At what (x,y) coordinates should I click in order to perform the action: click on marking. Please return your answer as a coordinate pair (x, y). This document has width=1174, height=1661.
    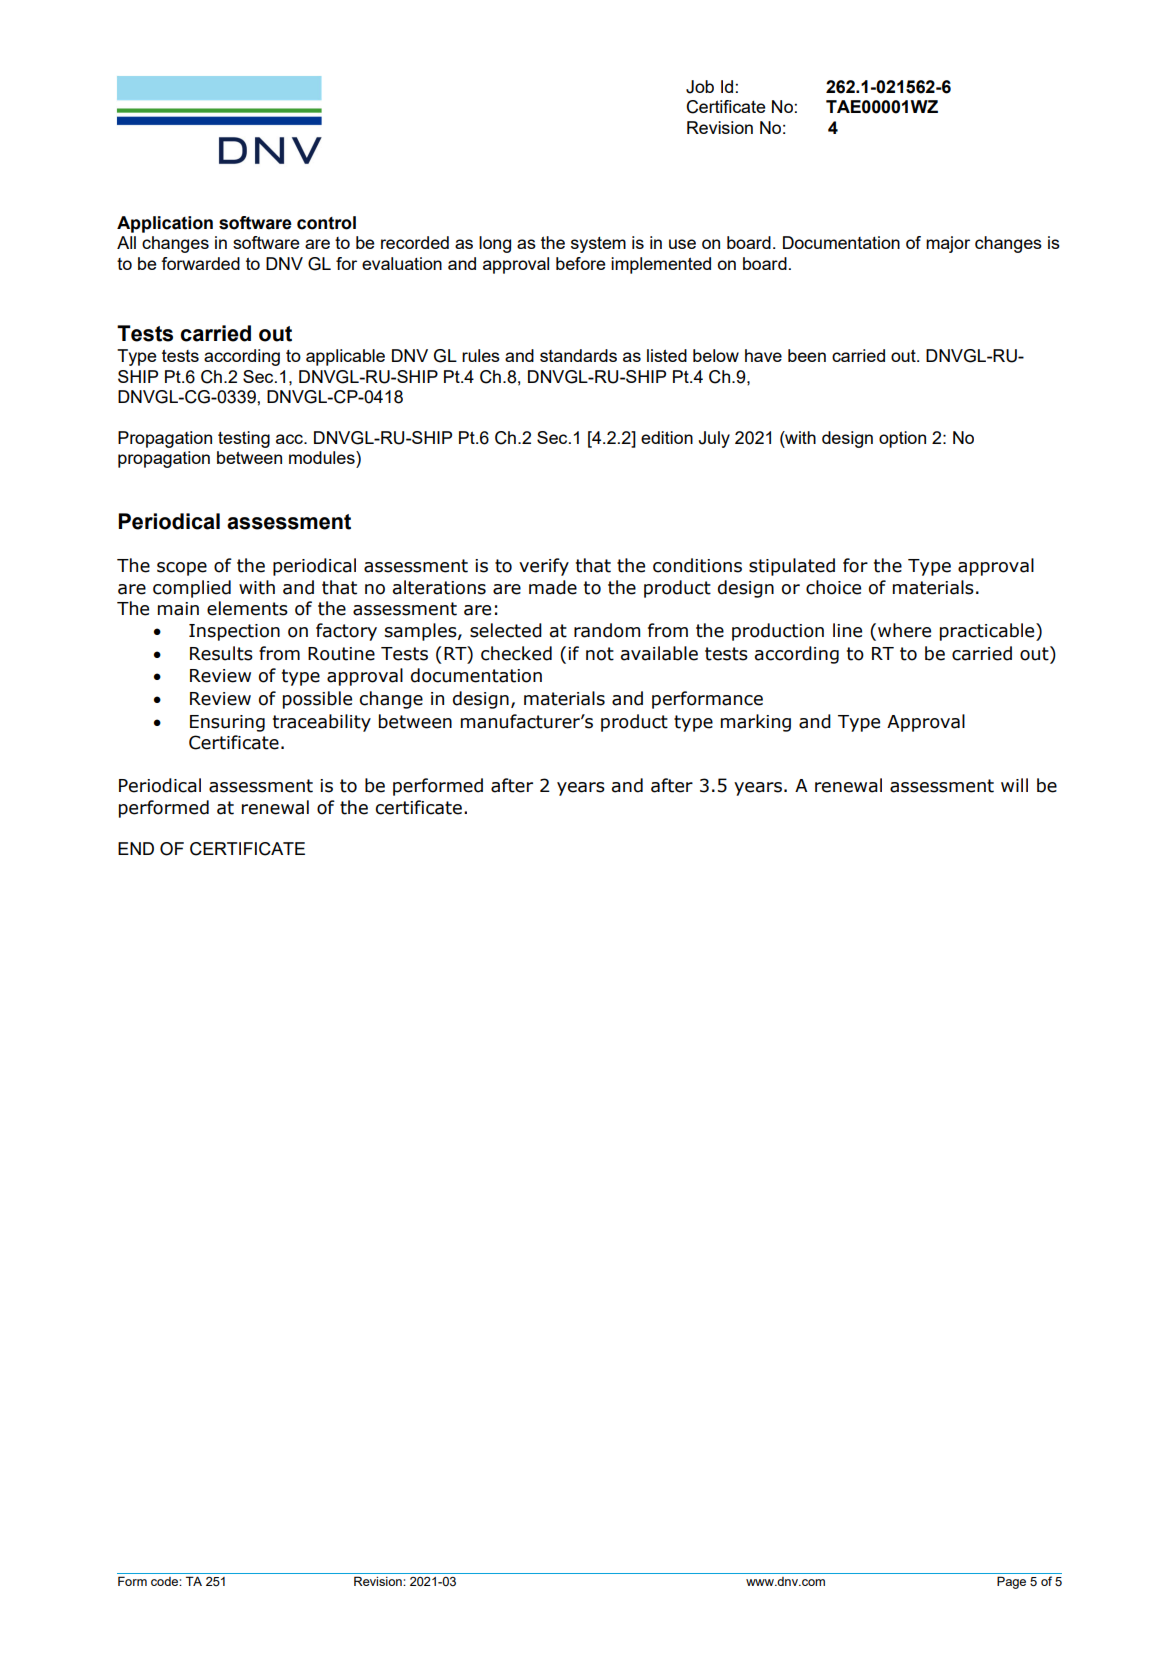
    Looking at the image, I should click on (756, 723).
